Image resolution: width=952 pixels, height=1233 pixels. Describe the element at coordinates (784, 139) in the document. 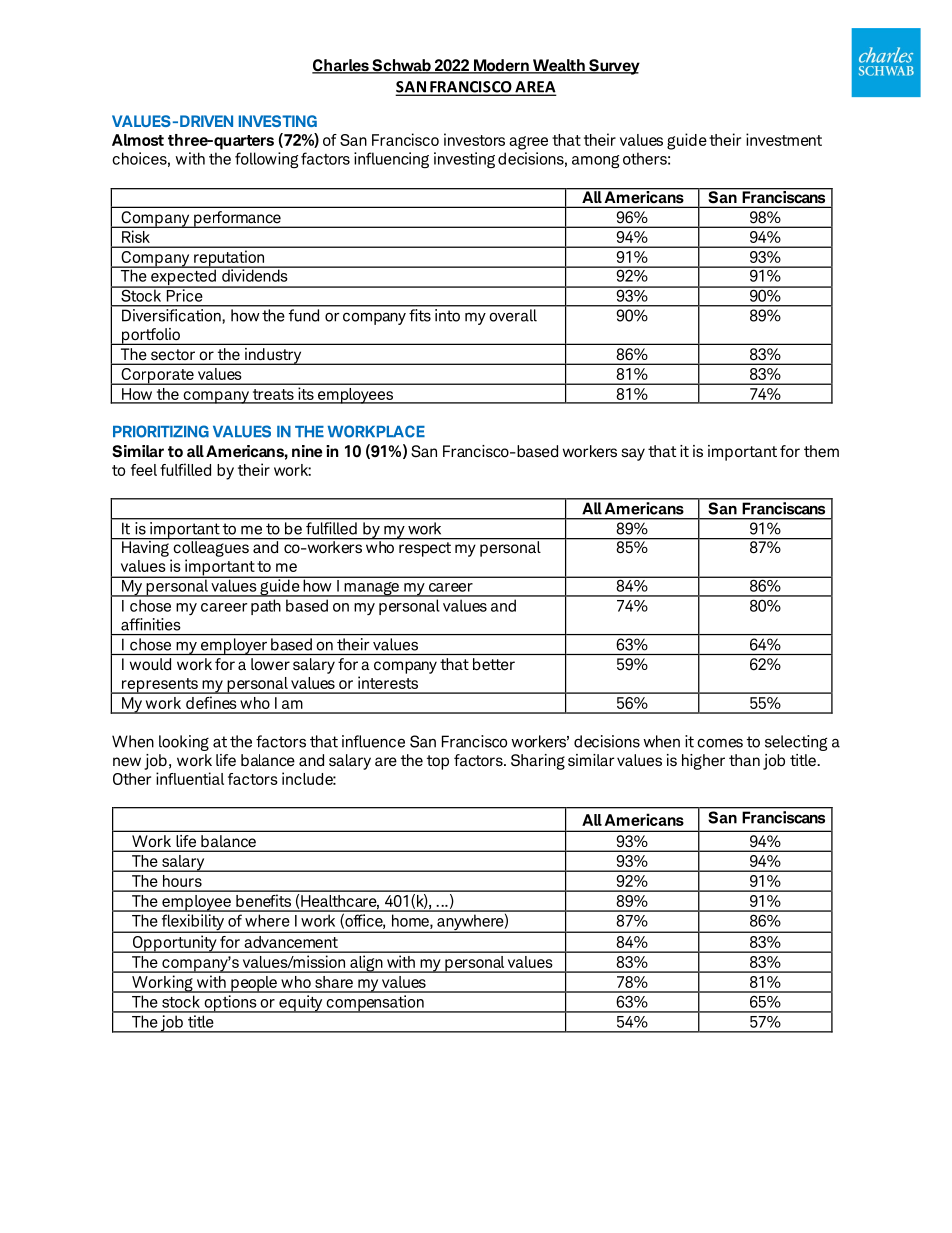

I see `investment` at that location.
